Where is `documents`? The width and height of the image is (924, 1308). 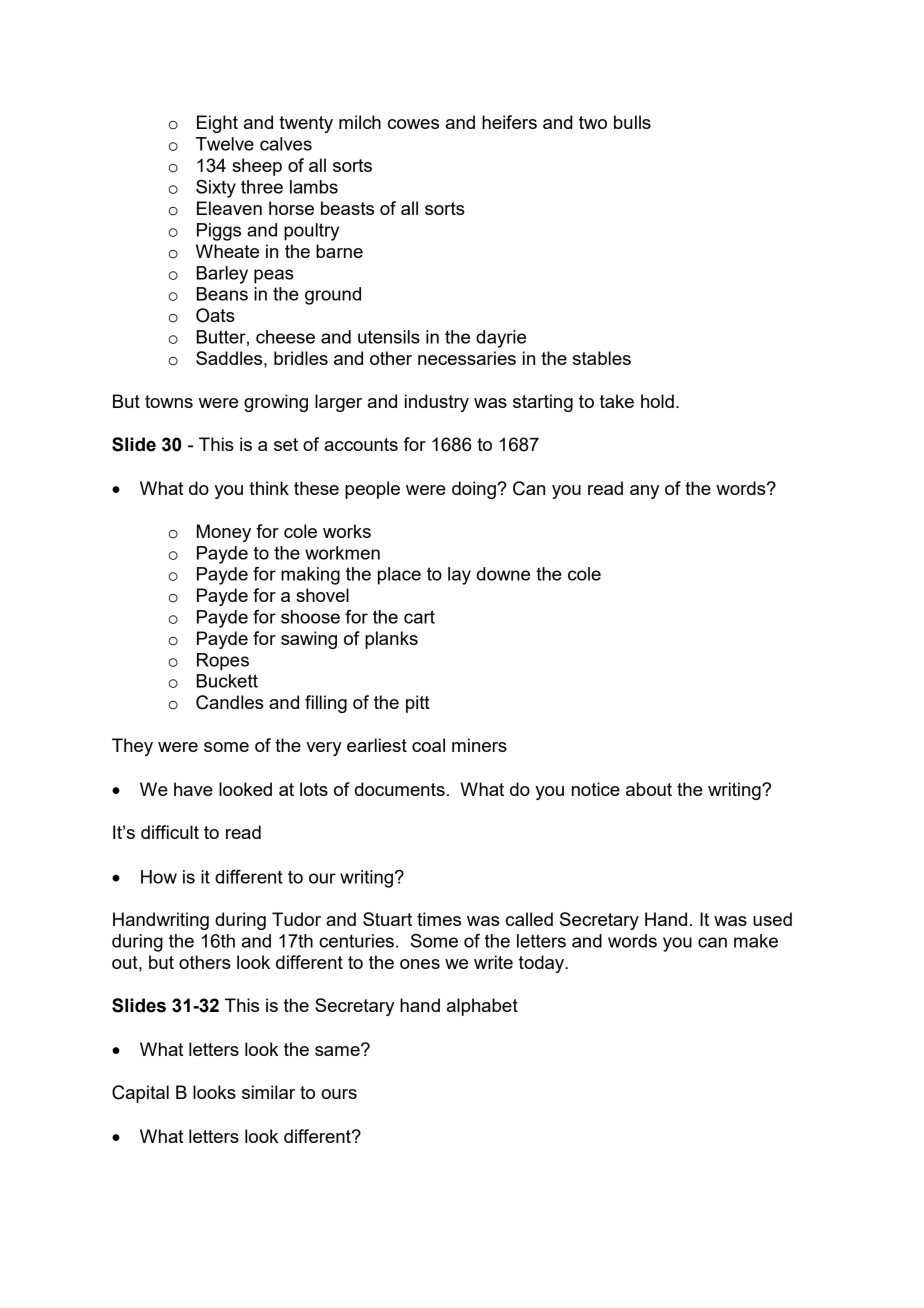 documents is located at coordinates (399, 789).
